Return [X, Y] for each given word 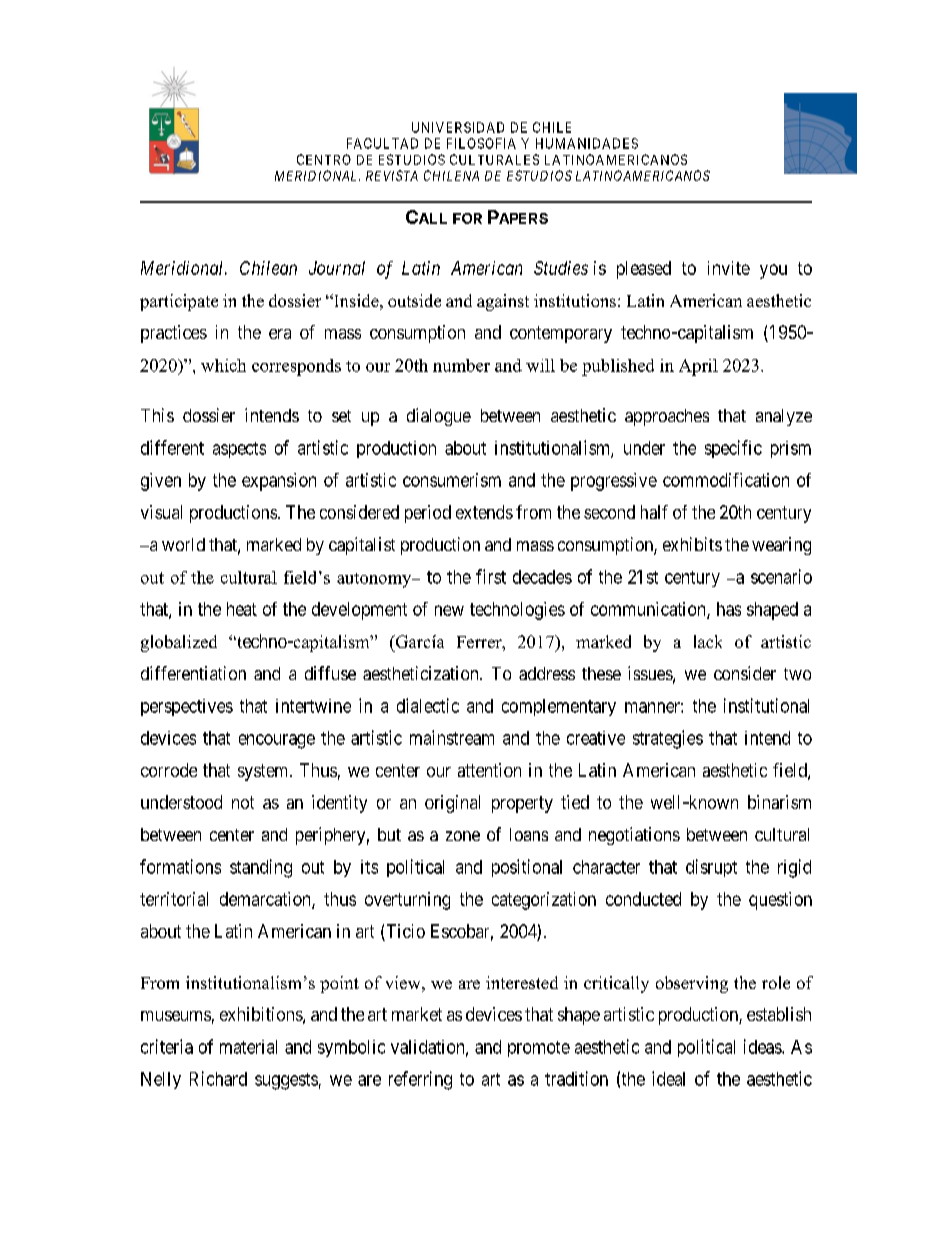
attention [489, 770]
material [248, 1047]
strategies [668, 739]
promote [539, 1049]
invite [729, 268]
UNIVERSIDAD [458, 127]
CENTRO [324, 159]
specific [733, 449]
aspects [239, 450]
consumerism [452, 480]
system [264, 772]
